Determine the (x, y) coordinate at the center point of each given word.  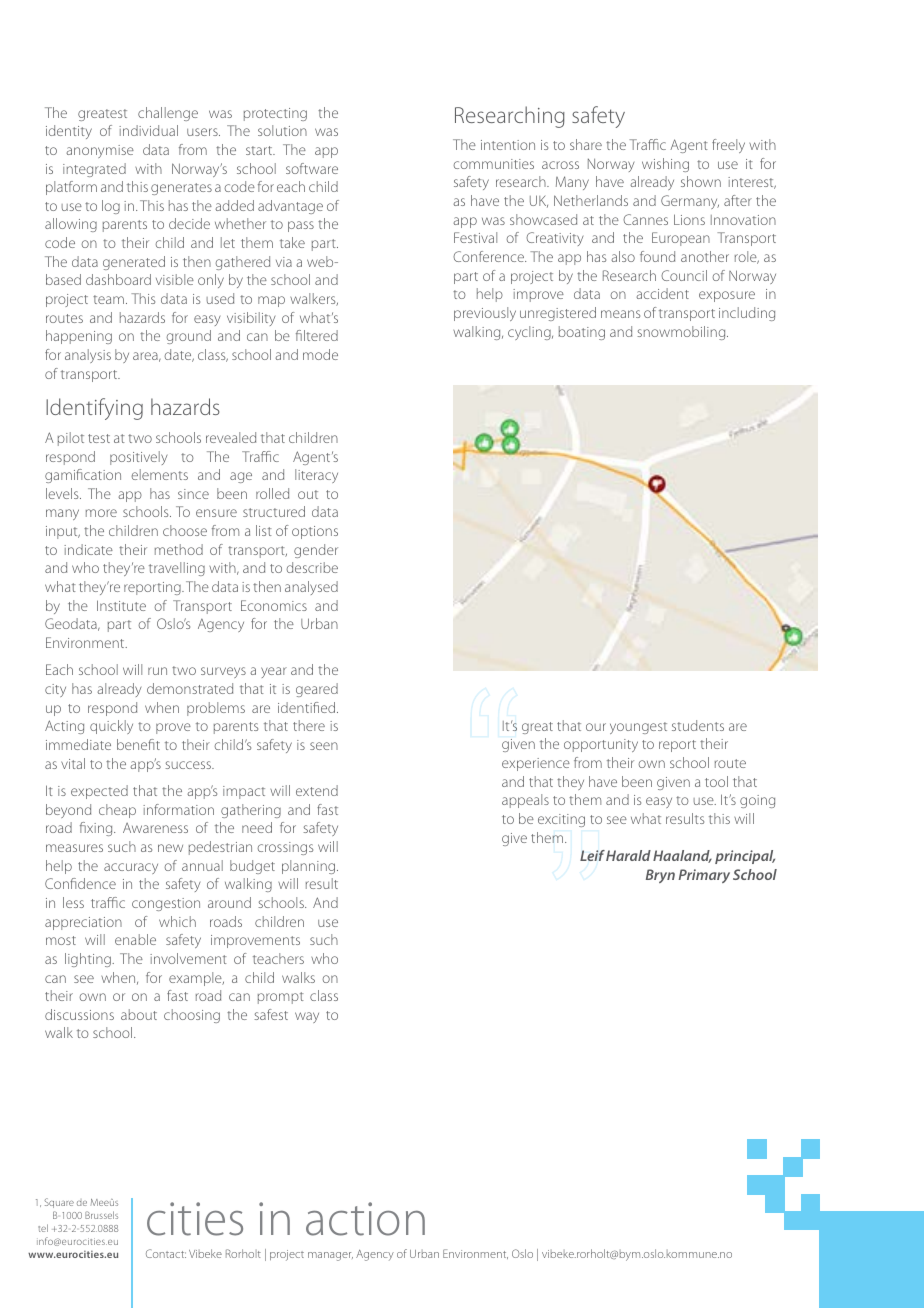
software (312, 168)
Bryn (660, 876)
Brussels (101, 1215)
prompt (281, 998)
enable (135, 939)
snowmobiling (682, 333)
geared (317, 690)
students (698, 725)
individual (148, 130)
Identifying (94, 409)
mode (320, 354)
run (157, 671)
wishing (665, 165)
